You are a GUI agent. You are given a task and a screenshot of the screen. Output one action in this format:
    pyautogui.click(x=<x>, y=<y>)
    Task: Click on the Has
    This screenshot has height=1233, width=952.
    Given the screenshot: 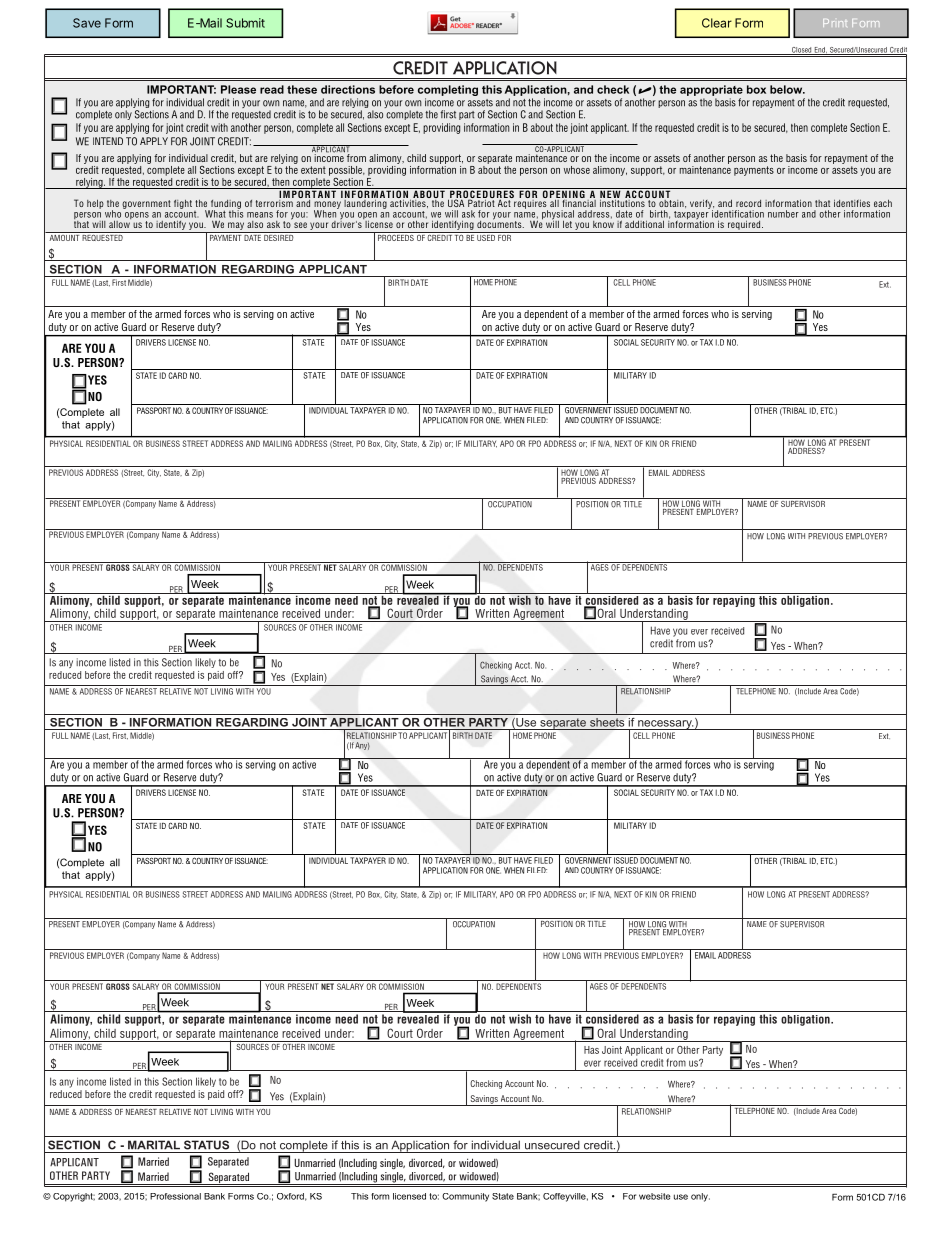 What is the action you would take?
    pyautogui.click(x=591, y=1050)
